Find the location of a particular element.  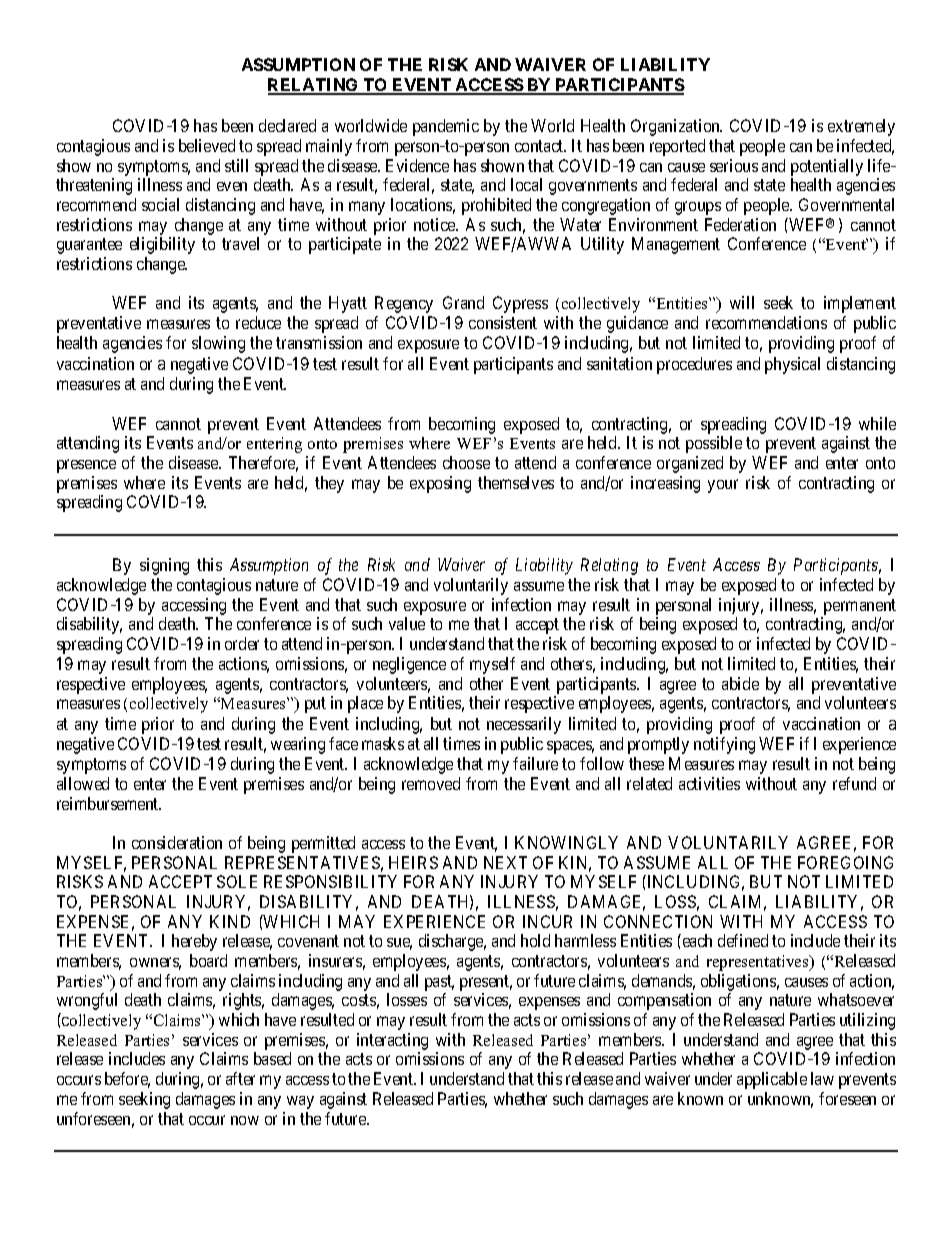

signing is located at coordinates (164, 566).
